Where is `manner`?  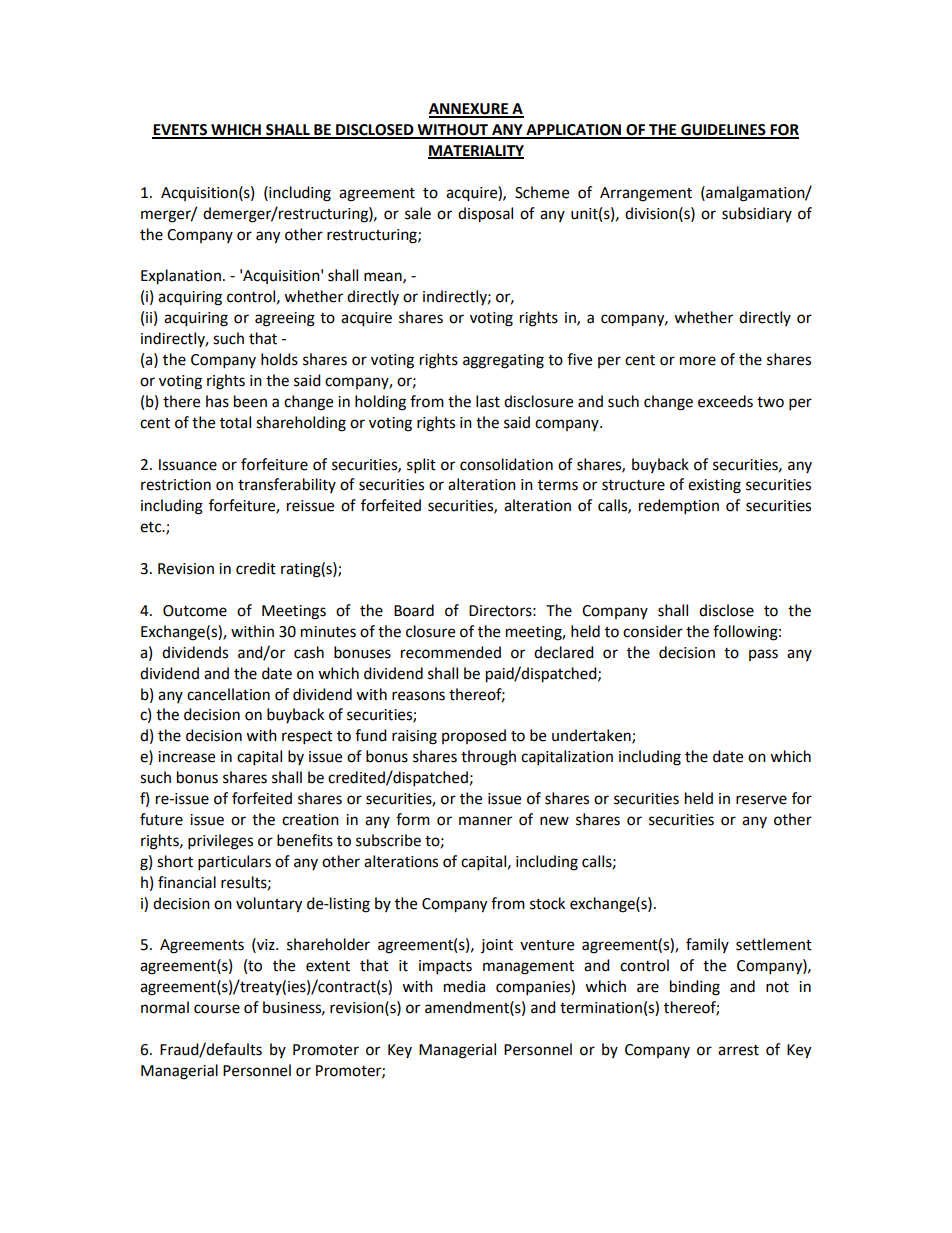 manner is located at coordinates (485, 821).
